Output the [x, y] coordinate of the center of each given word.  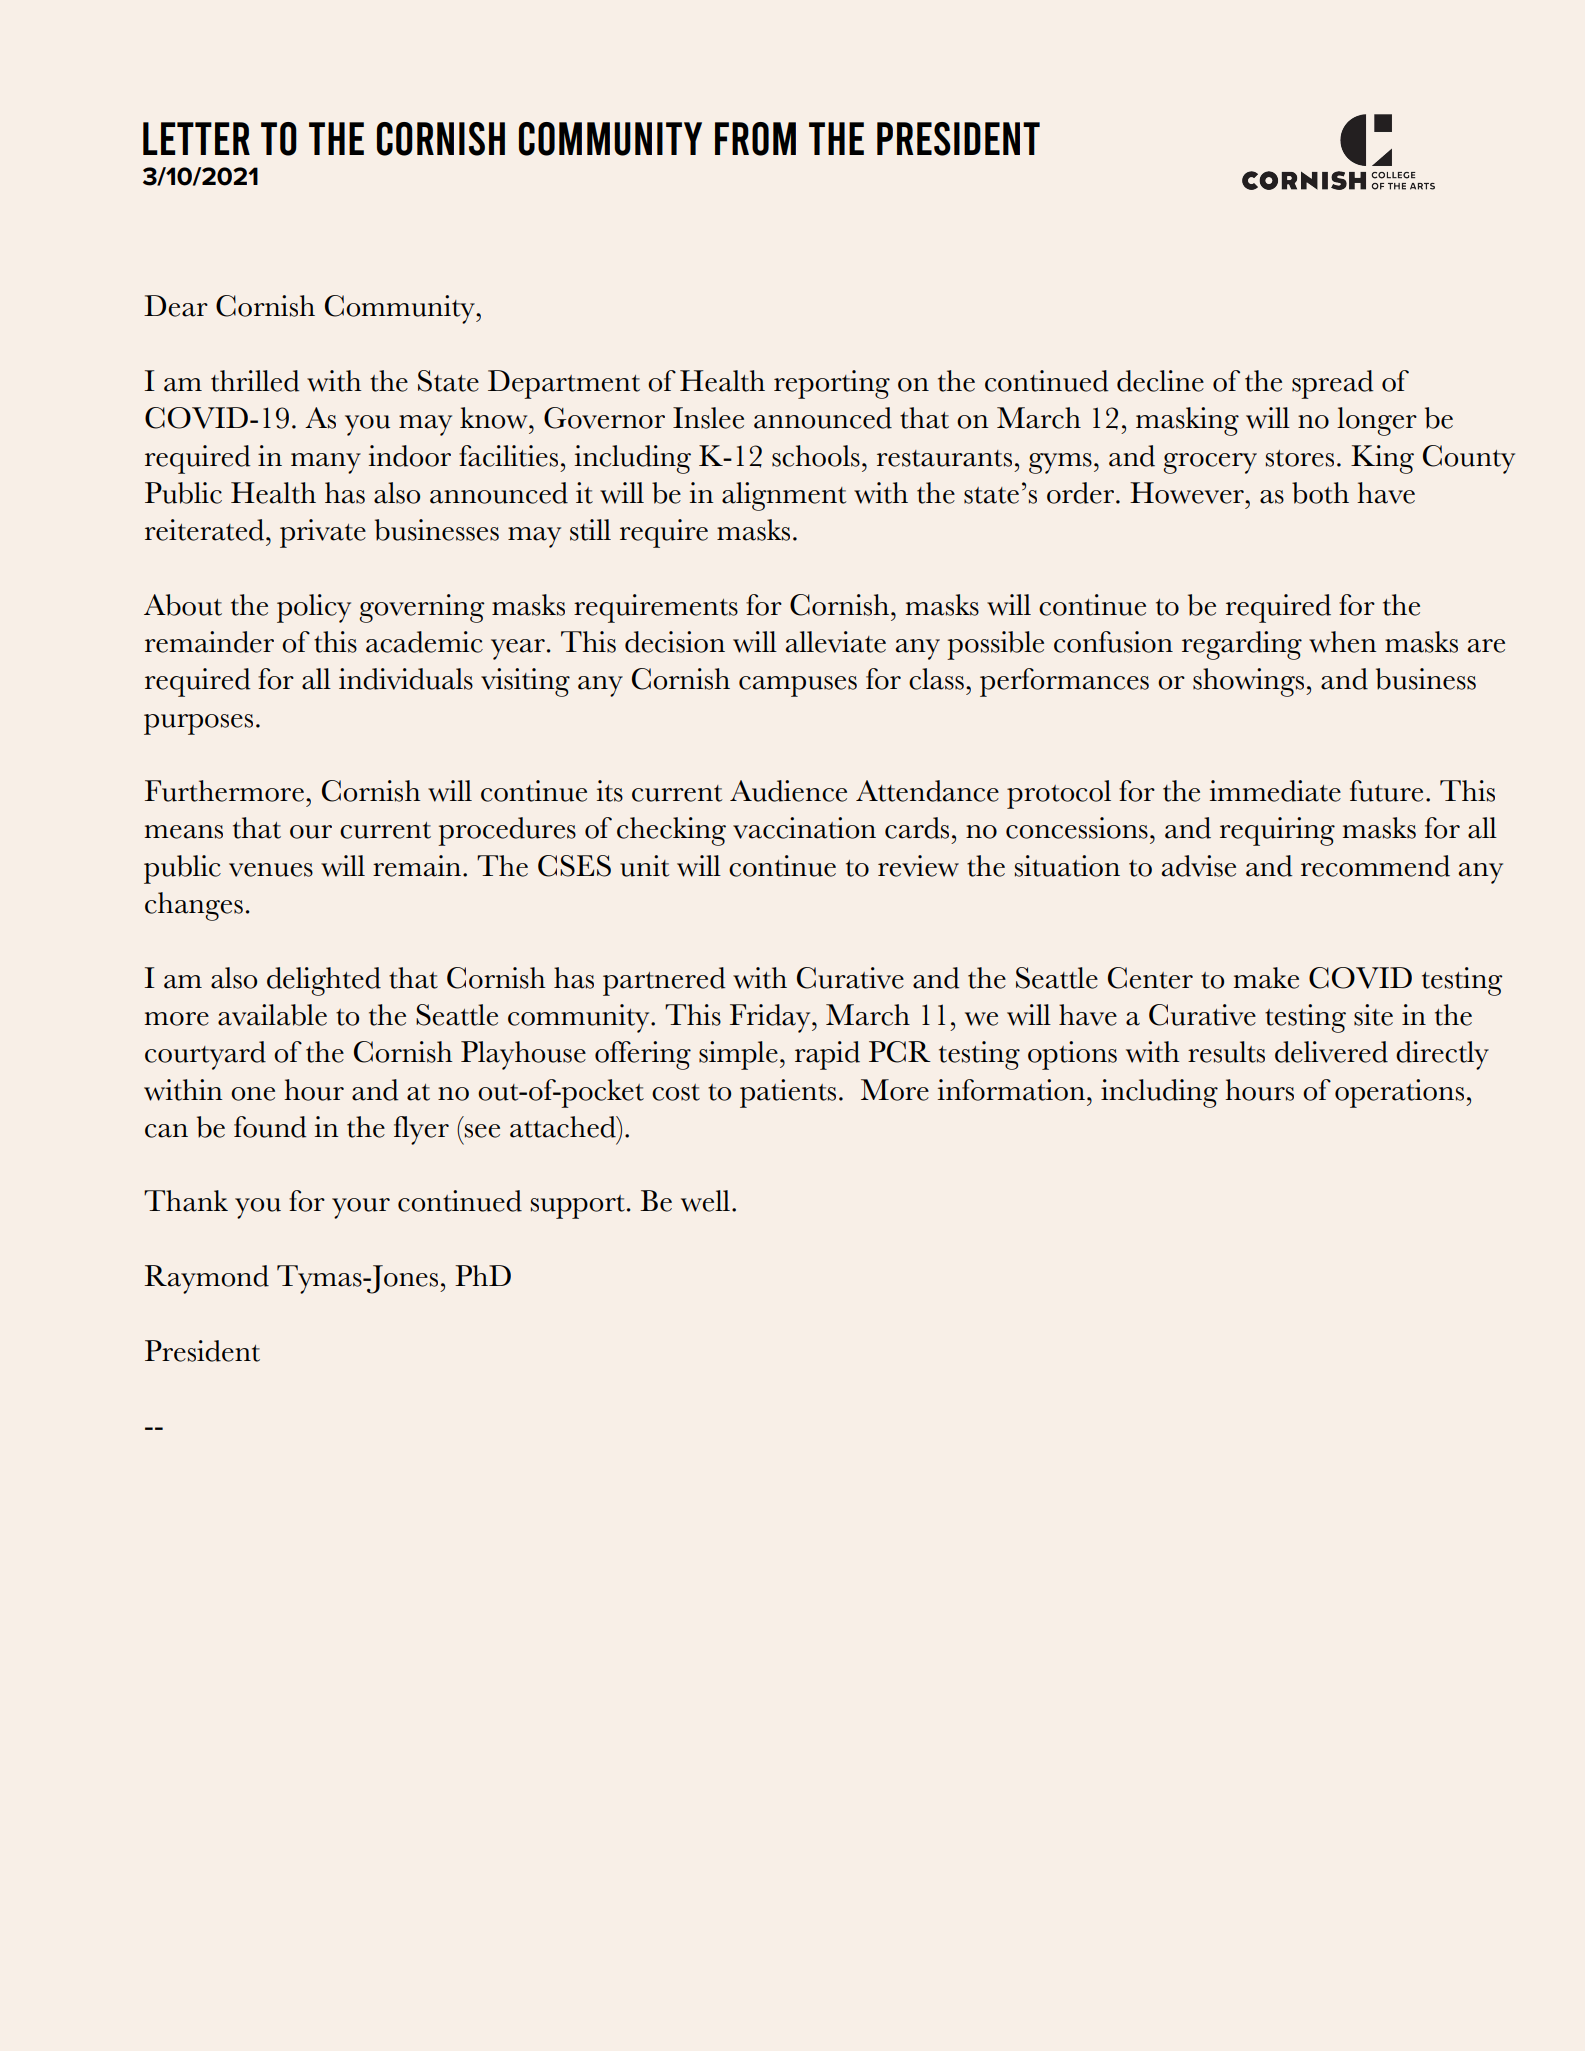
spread [1332, 384]
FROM [755, 139]
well [705, 1201]
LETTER [196, 138]
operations [1399, 1093]
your [361, 1208]
